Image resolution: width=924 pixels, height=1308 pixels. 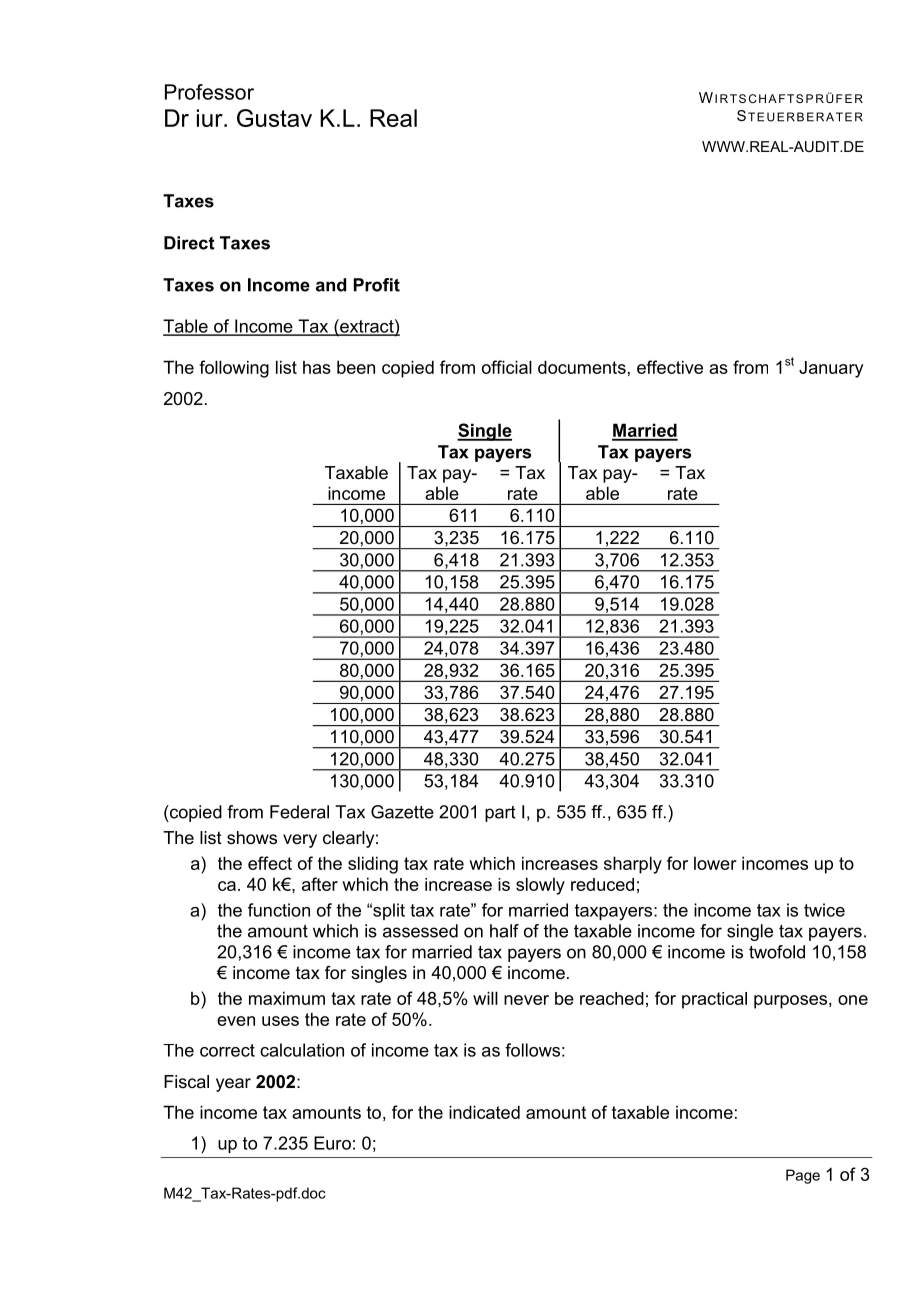 I want to click on part, so click(x=500, y=814).
